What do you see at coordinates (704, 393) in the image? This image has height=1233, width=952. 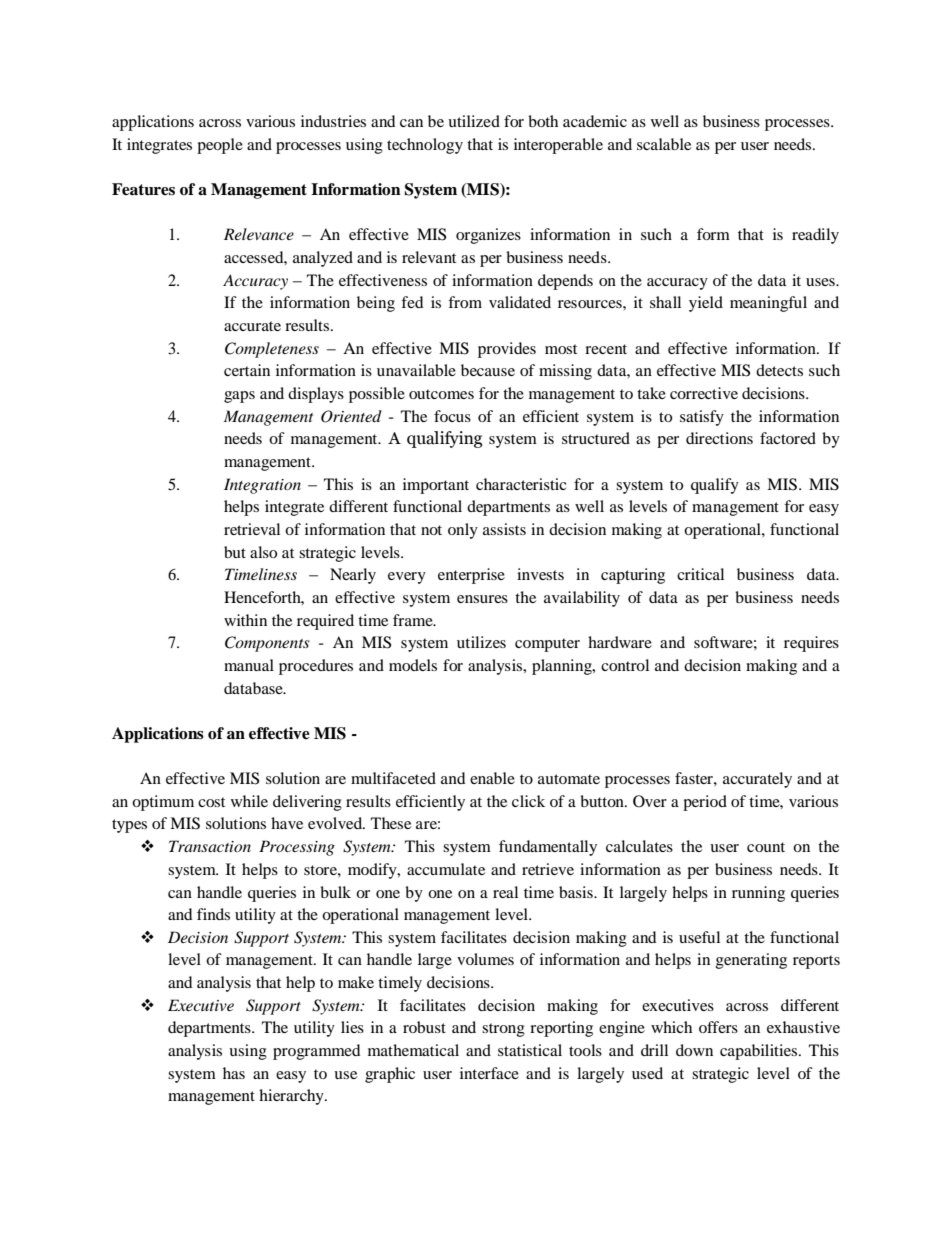 I see `corrective` at bounding box center [704, 393].
